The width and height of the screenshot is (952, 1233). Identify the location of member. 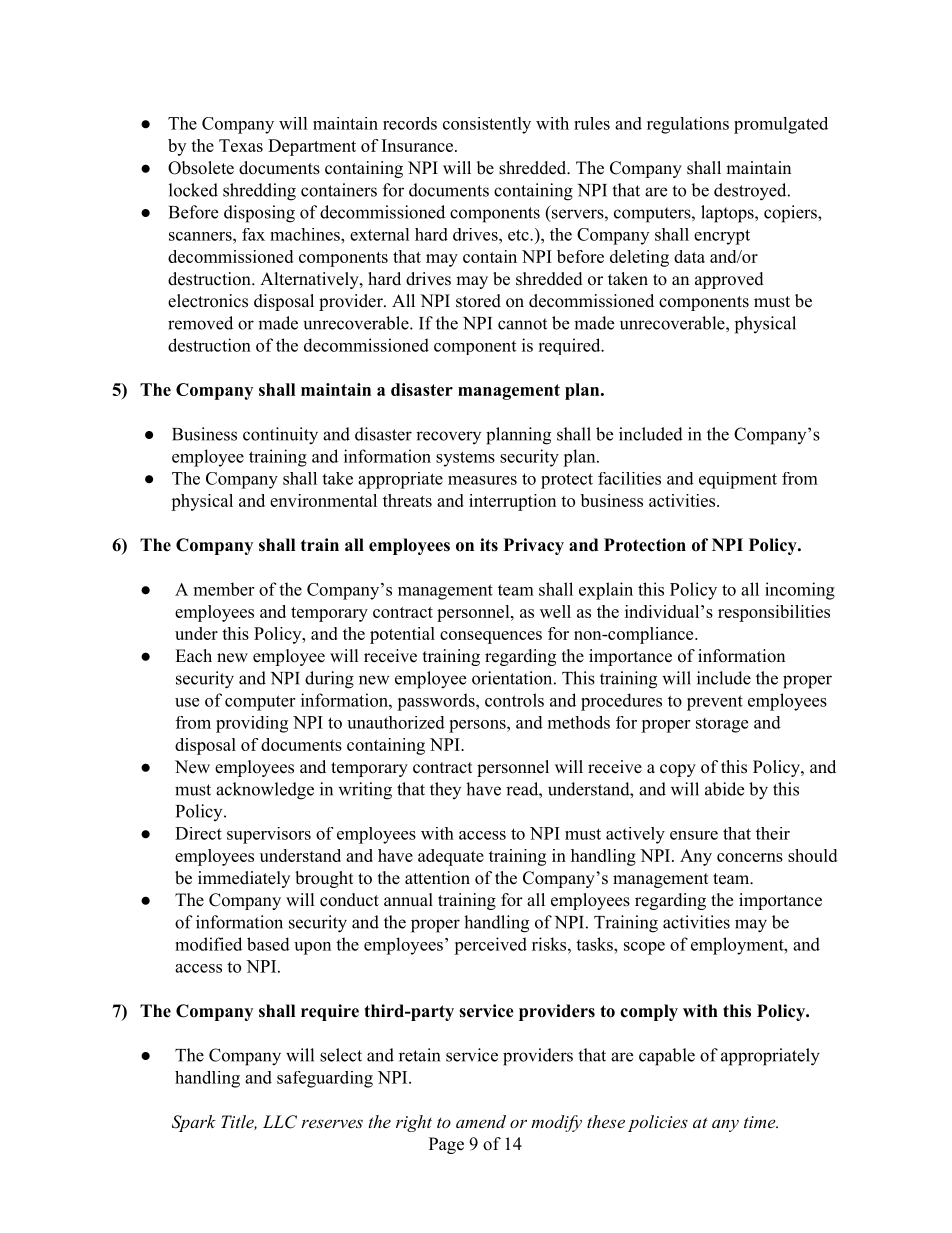
(224, 589).
